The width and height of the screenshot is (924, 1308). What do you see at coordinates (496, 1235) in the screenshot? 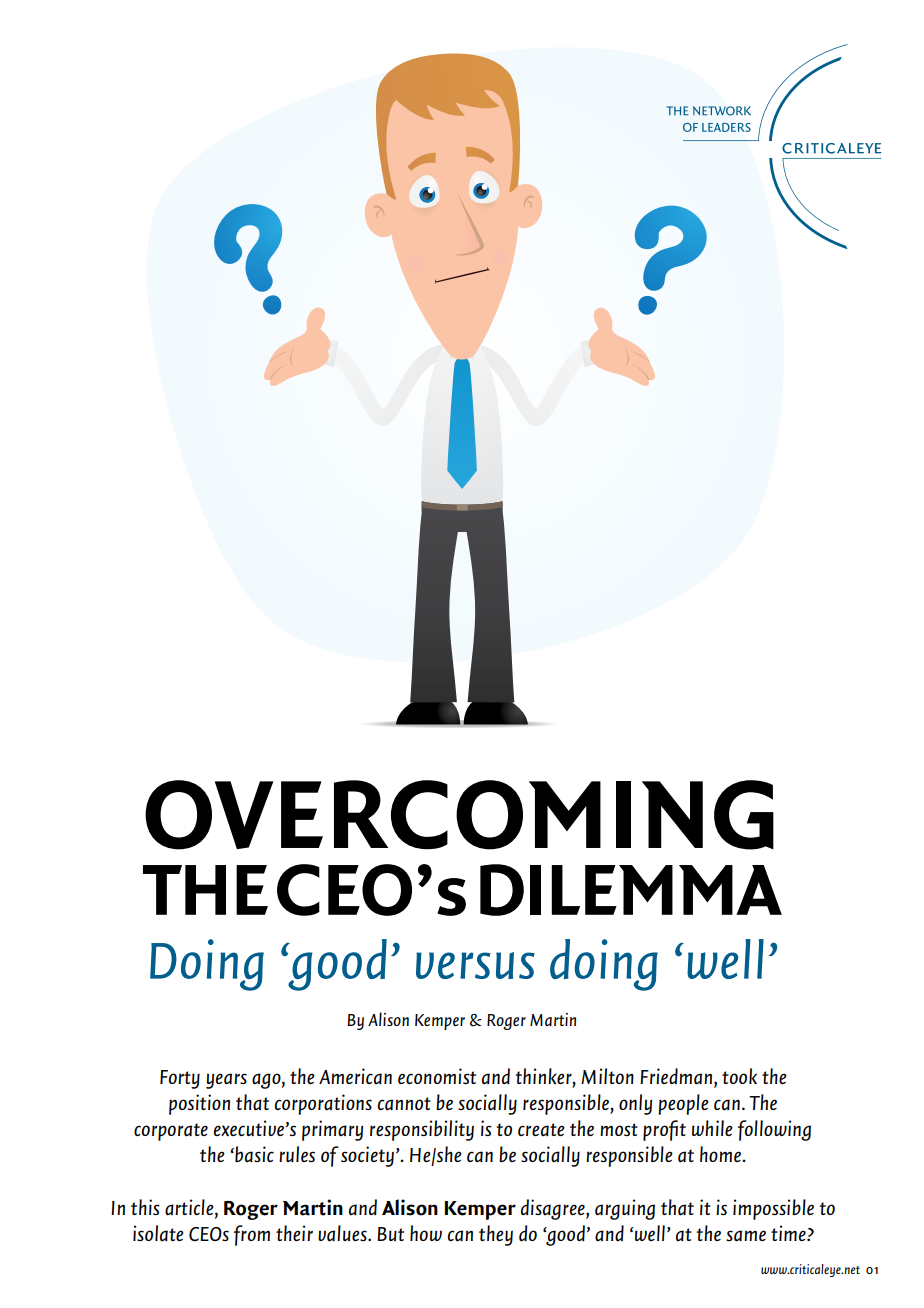
I see `they` at bounding box center [496, 1235].
